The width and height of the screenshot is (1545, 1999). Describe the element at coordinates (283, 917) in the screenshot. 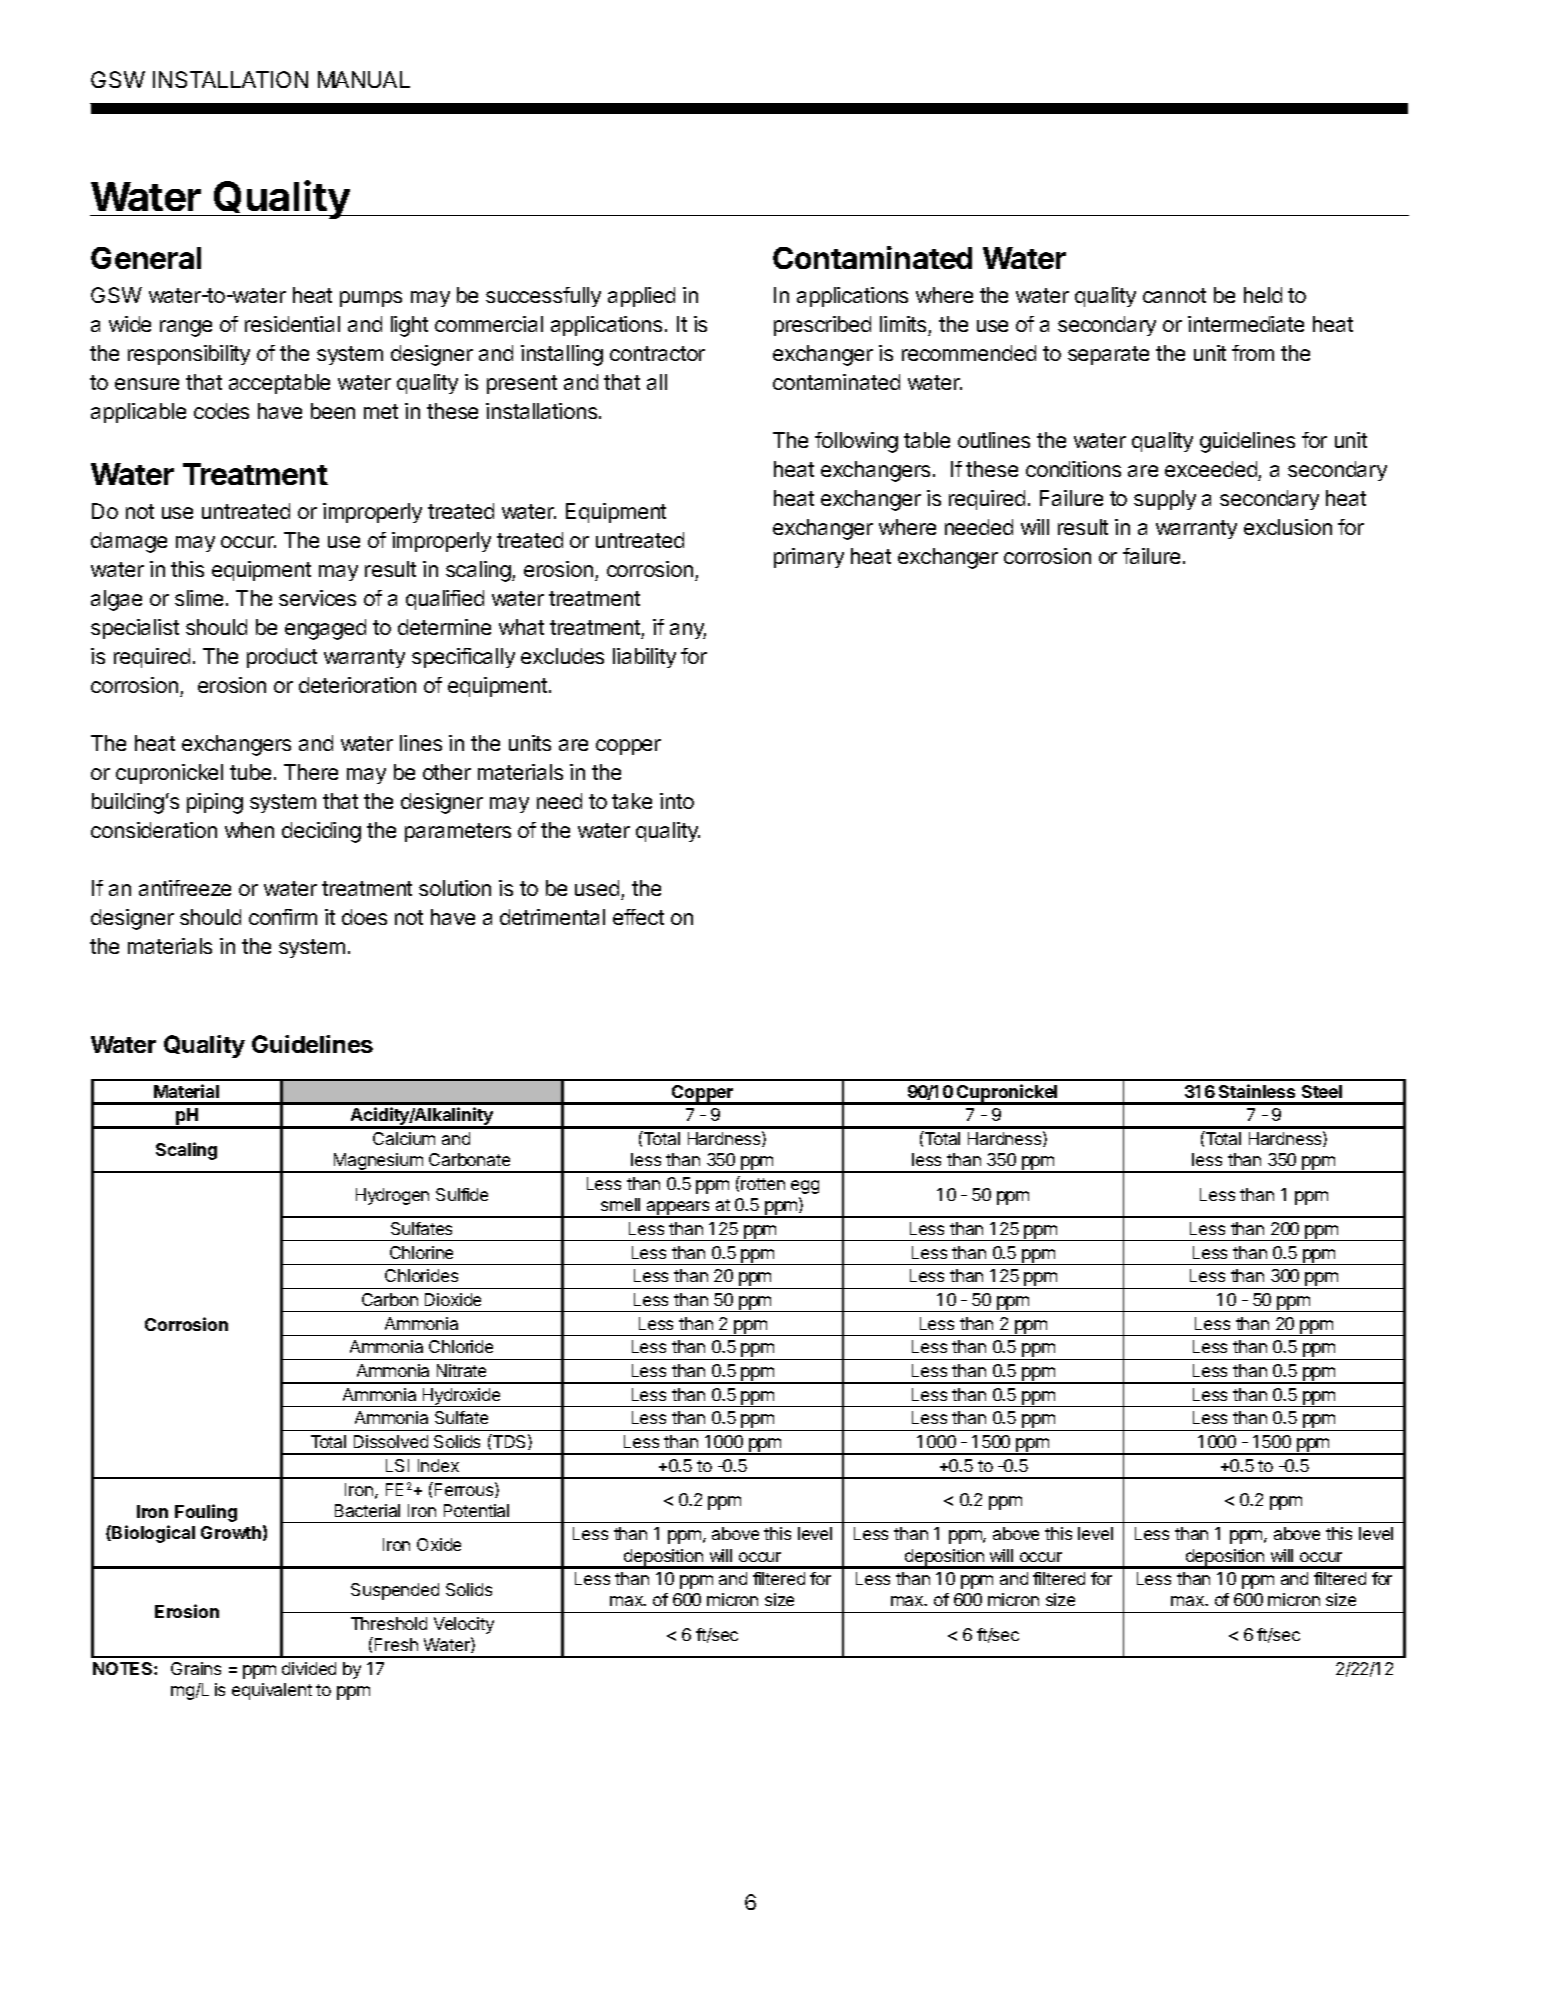

I see `confirm` at that location.
